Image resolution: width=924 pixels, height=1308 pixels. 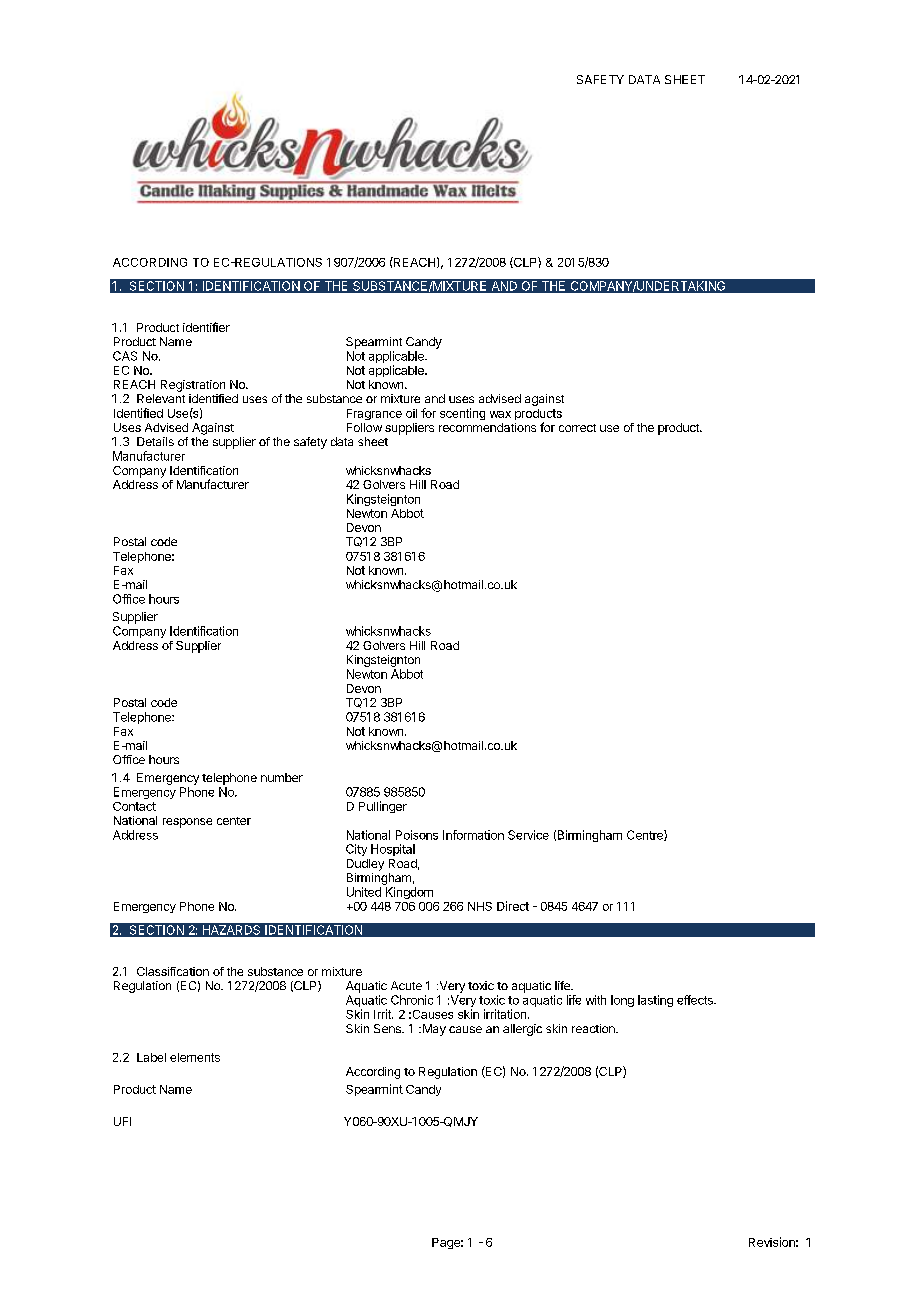 I want to click on correct, so click(x=577, y=428).
